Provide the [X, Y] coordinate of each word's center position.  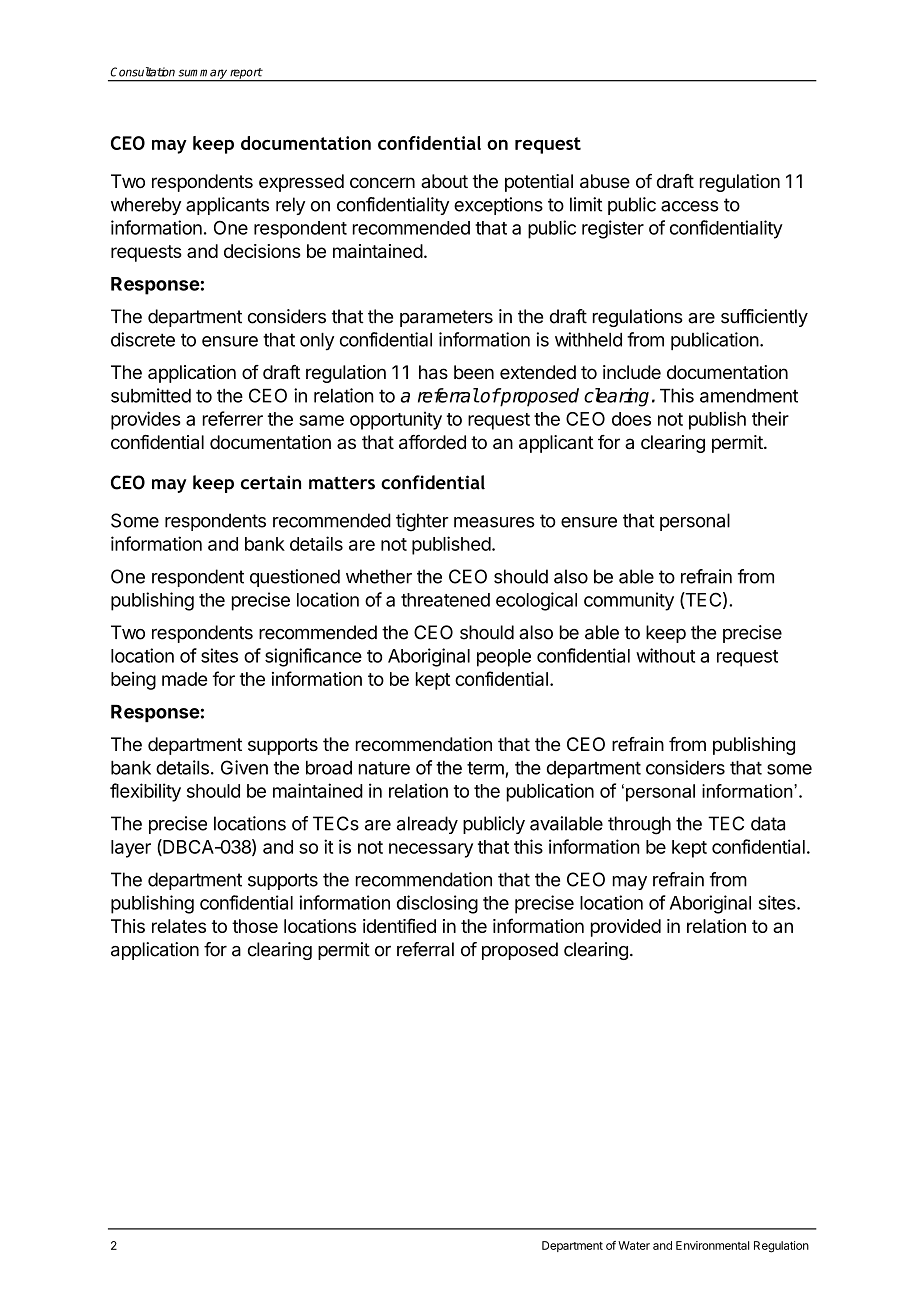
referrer [233, 418]
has [433, 372]
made [184, 679]
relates [179, 926]
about [444, 181]
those [255, 926]
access [690, 206]
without [665, 655]
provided [626, 928]
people [504, 658]
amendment [749, 396]
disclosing [437, 904]
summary [202, 75]
